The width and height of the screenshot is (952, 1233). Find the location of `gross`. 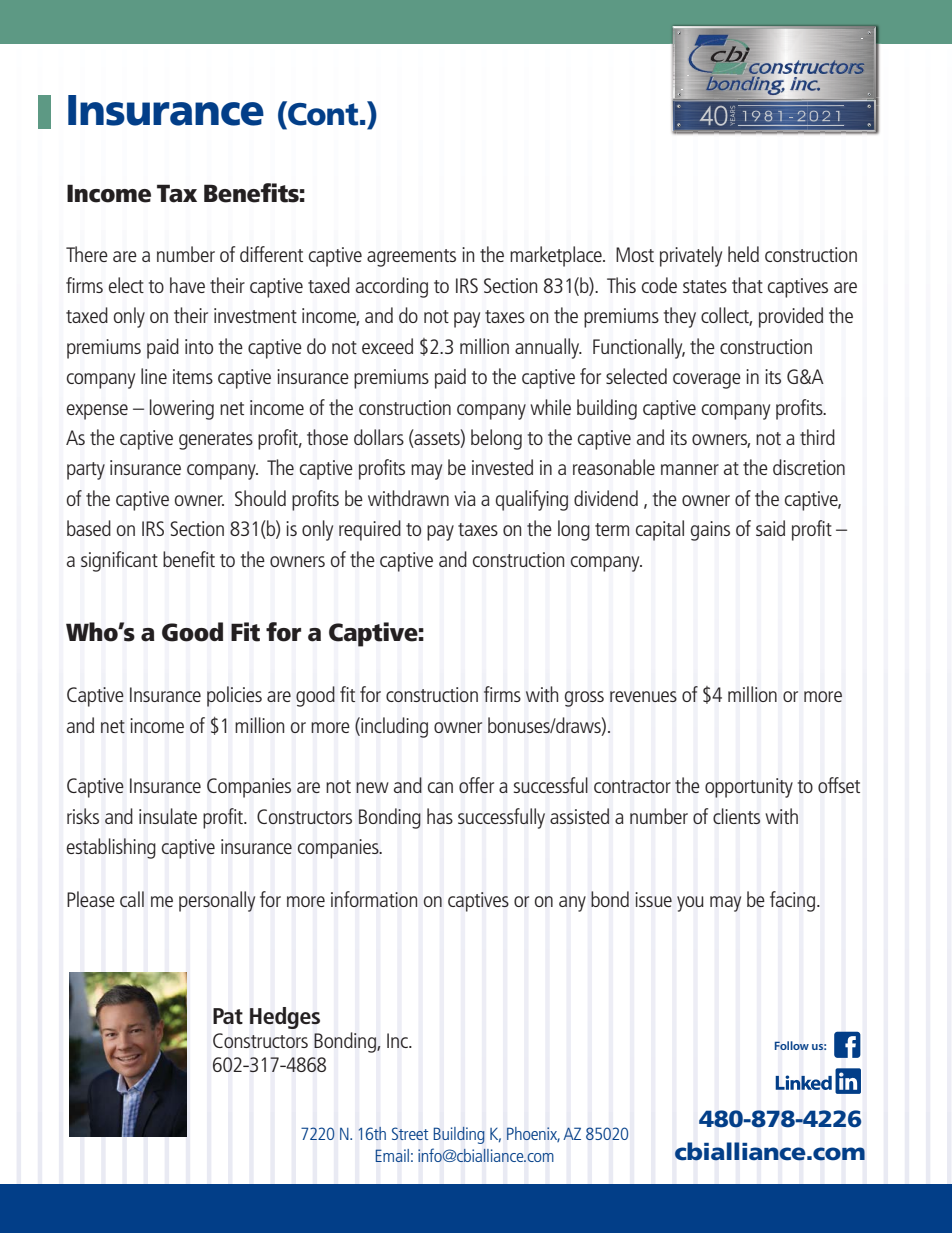

gross is located at coordinates (584, 699).
